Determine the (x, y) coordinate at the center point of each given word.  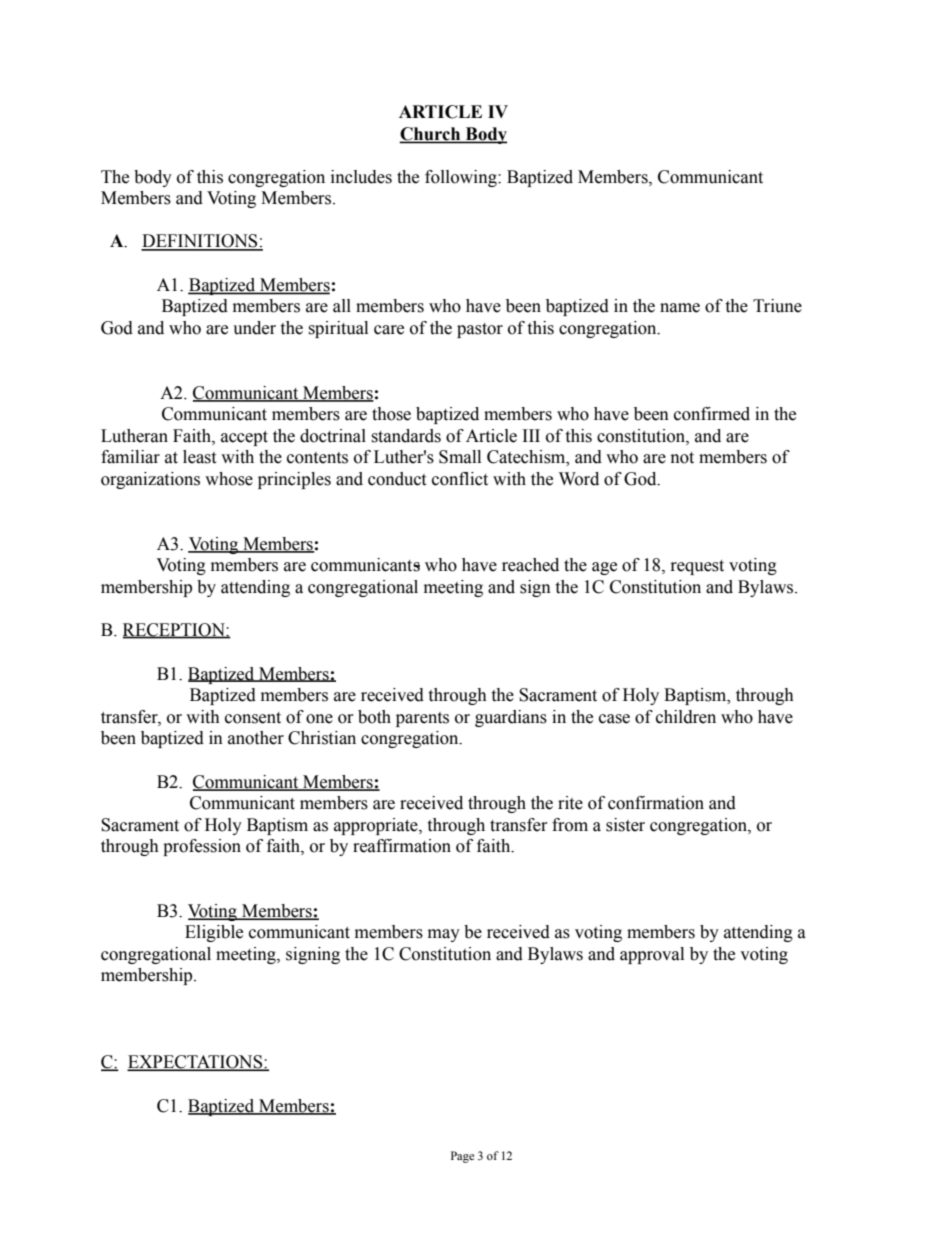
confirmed (712, 414)
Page (462, 1157)
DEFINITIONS (200, 242)
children (686, 717)
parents (422, 719)
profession (202, 847)
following (462, 178)
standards (406, 436)
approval (652, 955)
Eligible (214, 933)
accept (244, 438)
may (444, 935)
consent (253, 718)
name (680, 308)
